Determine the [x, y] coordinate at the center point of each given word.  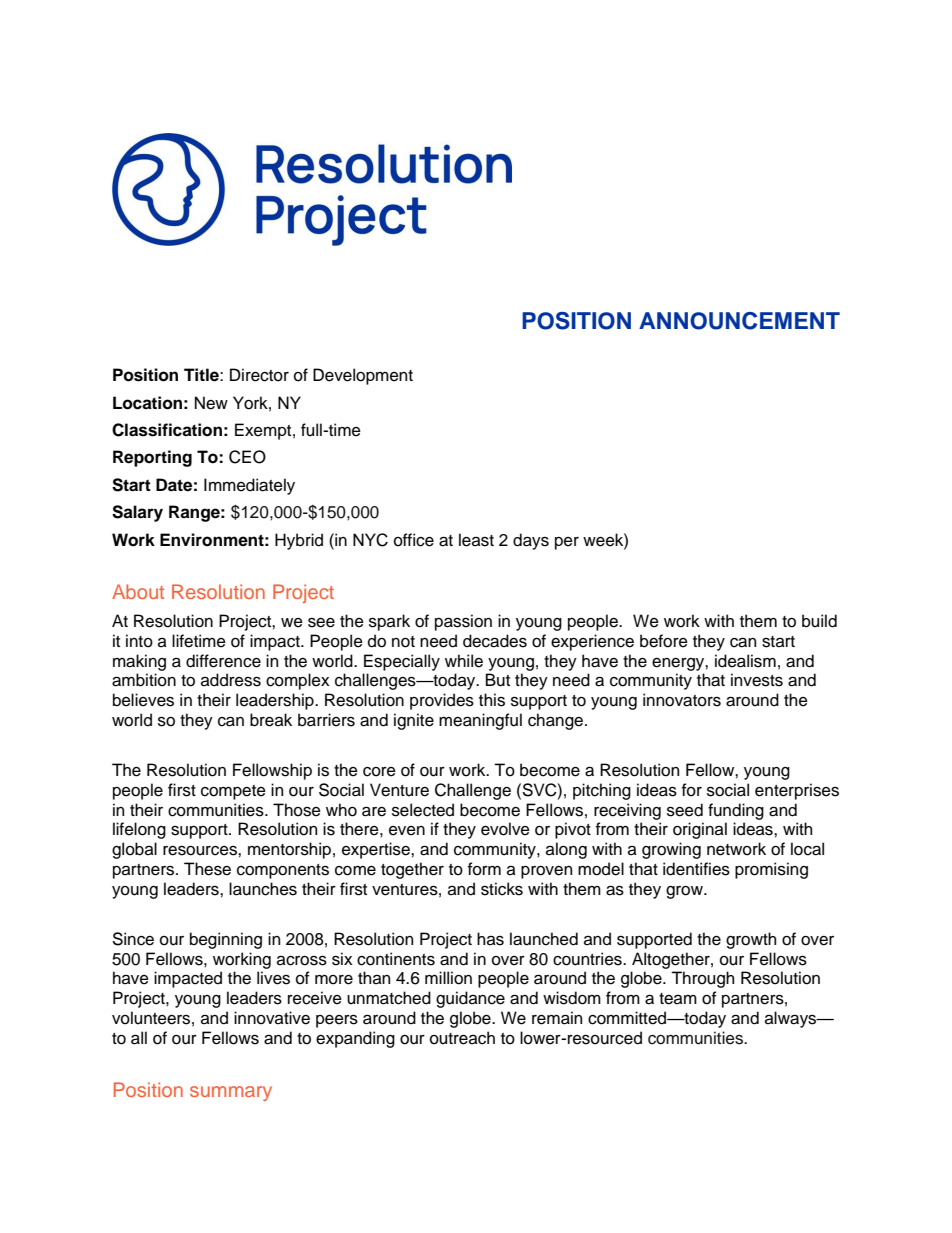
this [492, 700]
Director [259, 375]
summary [231, 1093]
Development [363, 376]
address [231, 680]
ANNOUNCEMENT [739, 321]
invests [757, 680]
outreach [462, 1038]
